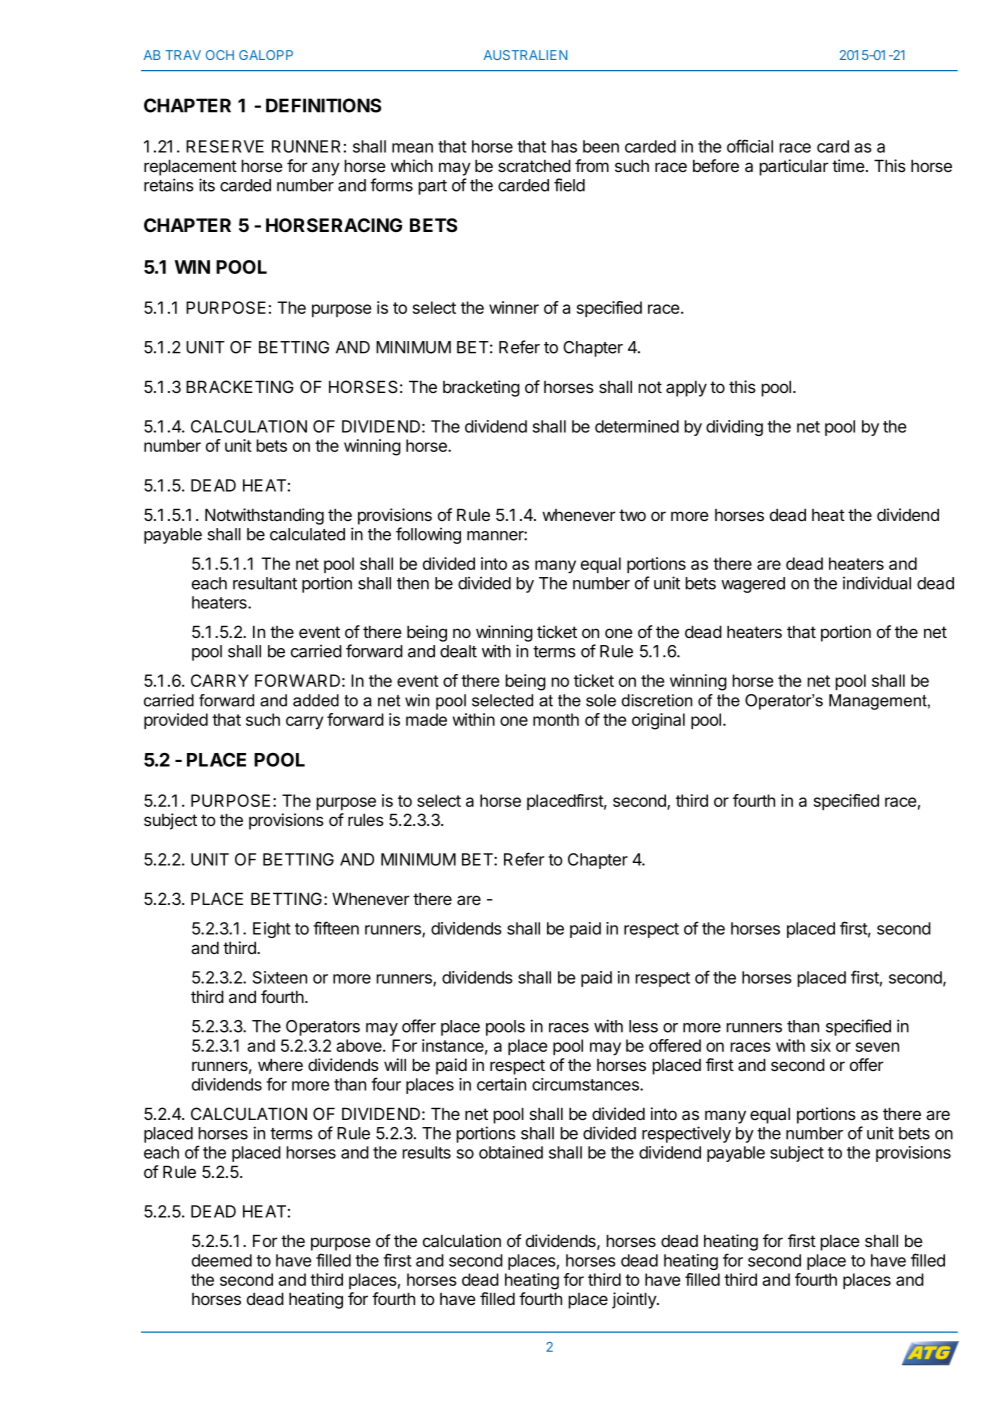 The image size is (1003, 1418). I want to click on added, so click(316, 700).
